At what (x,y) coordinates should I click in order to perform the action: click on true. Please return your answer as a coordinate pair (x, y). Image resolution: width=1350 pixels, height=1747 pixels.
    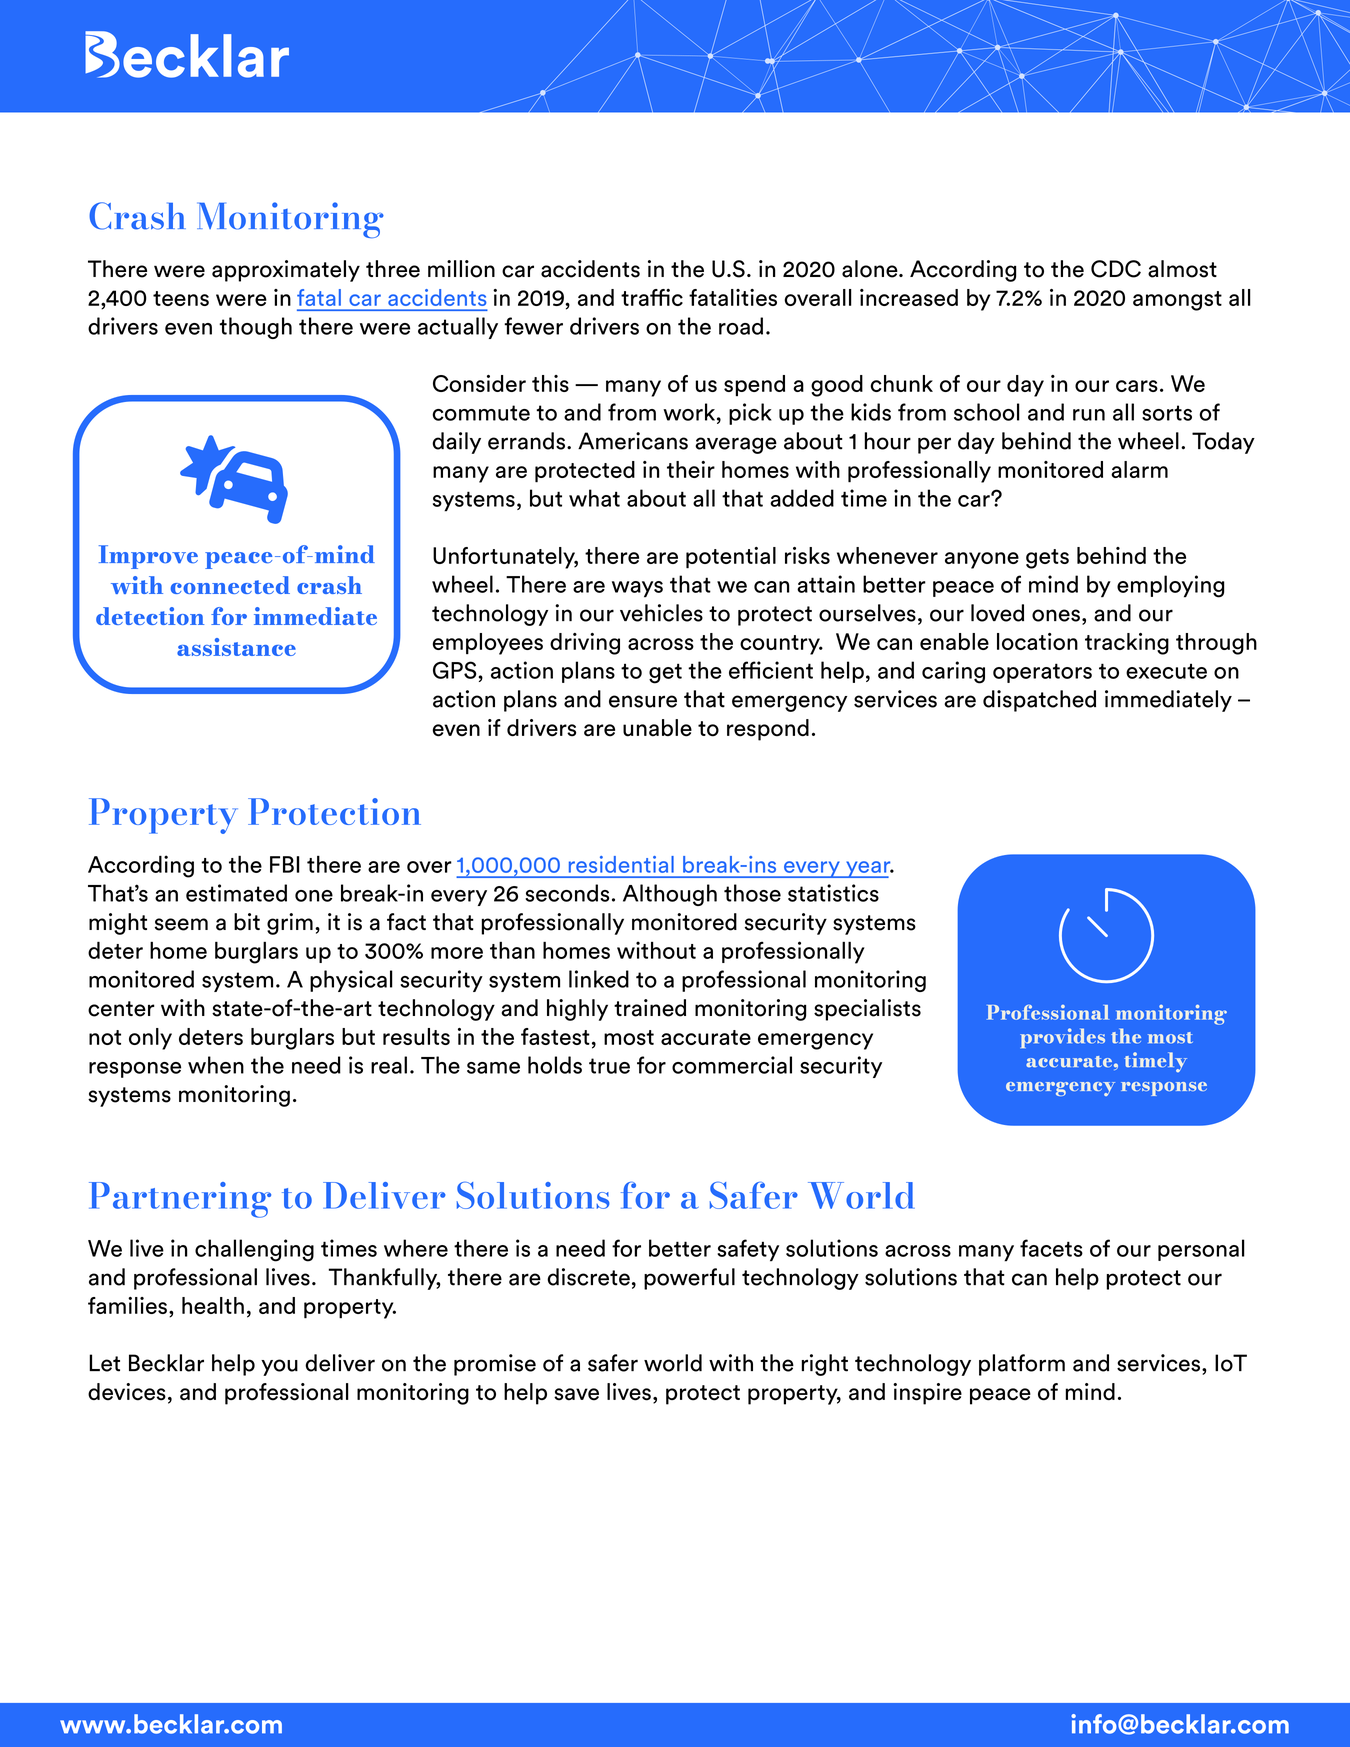
    Looking at the image, I should click on (609, 1066).
